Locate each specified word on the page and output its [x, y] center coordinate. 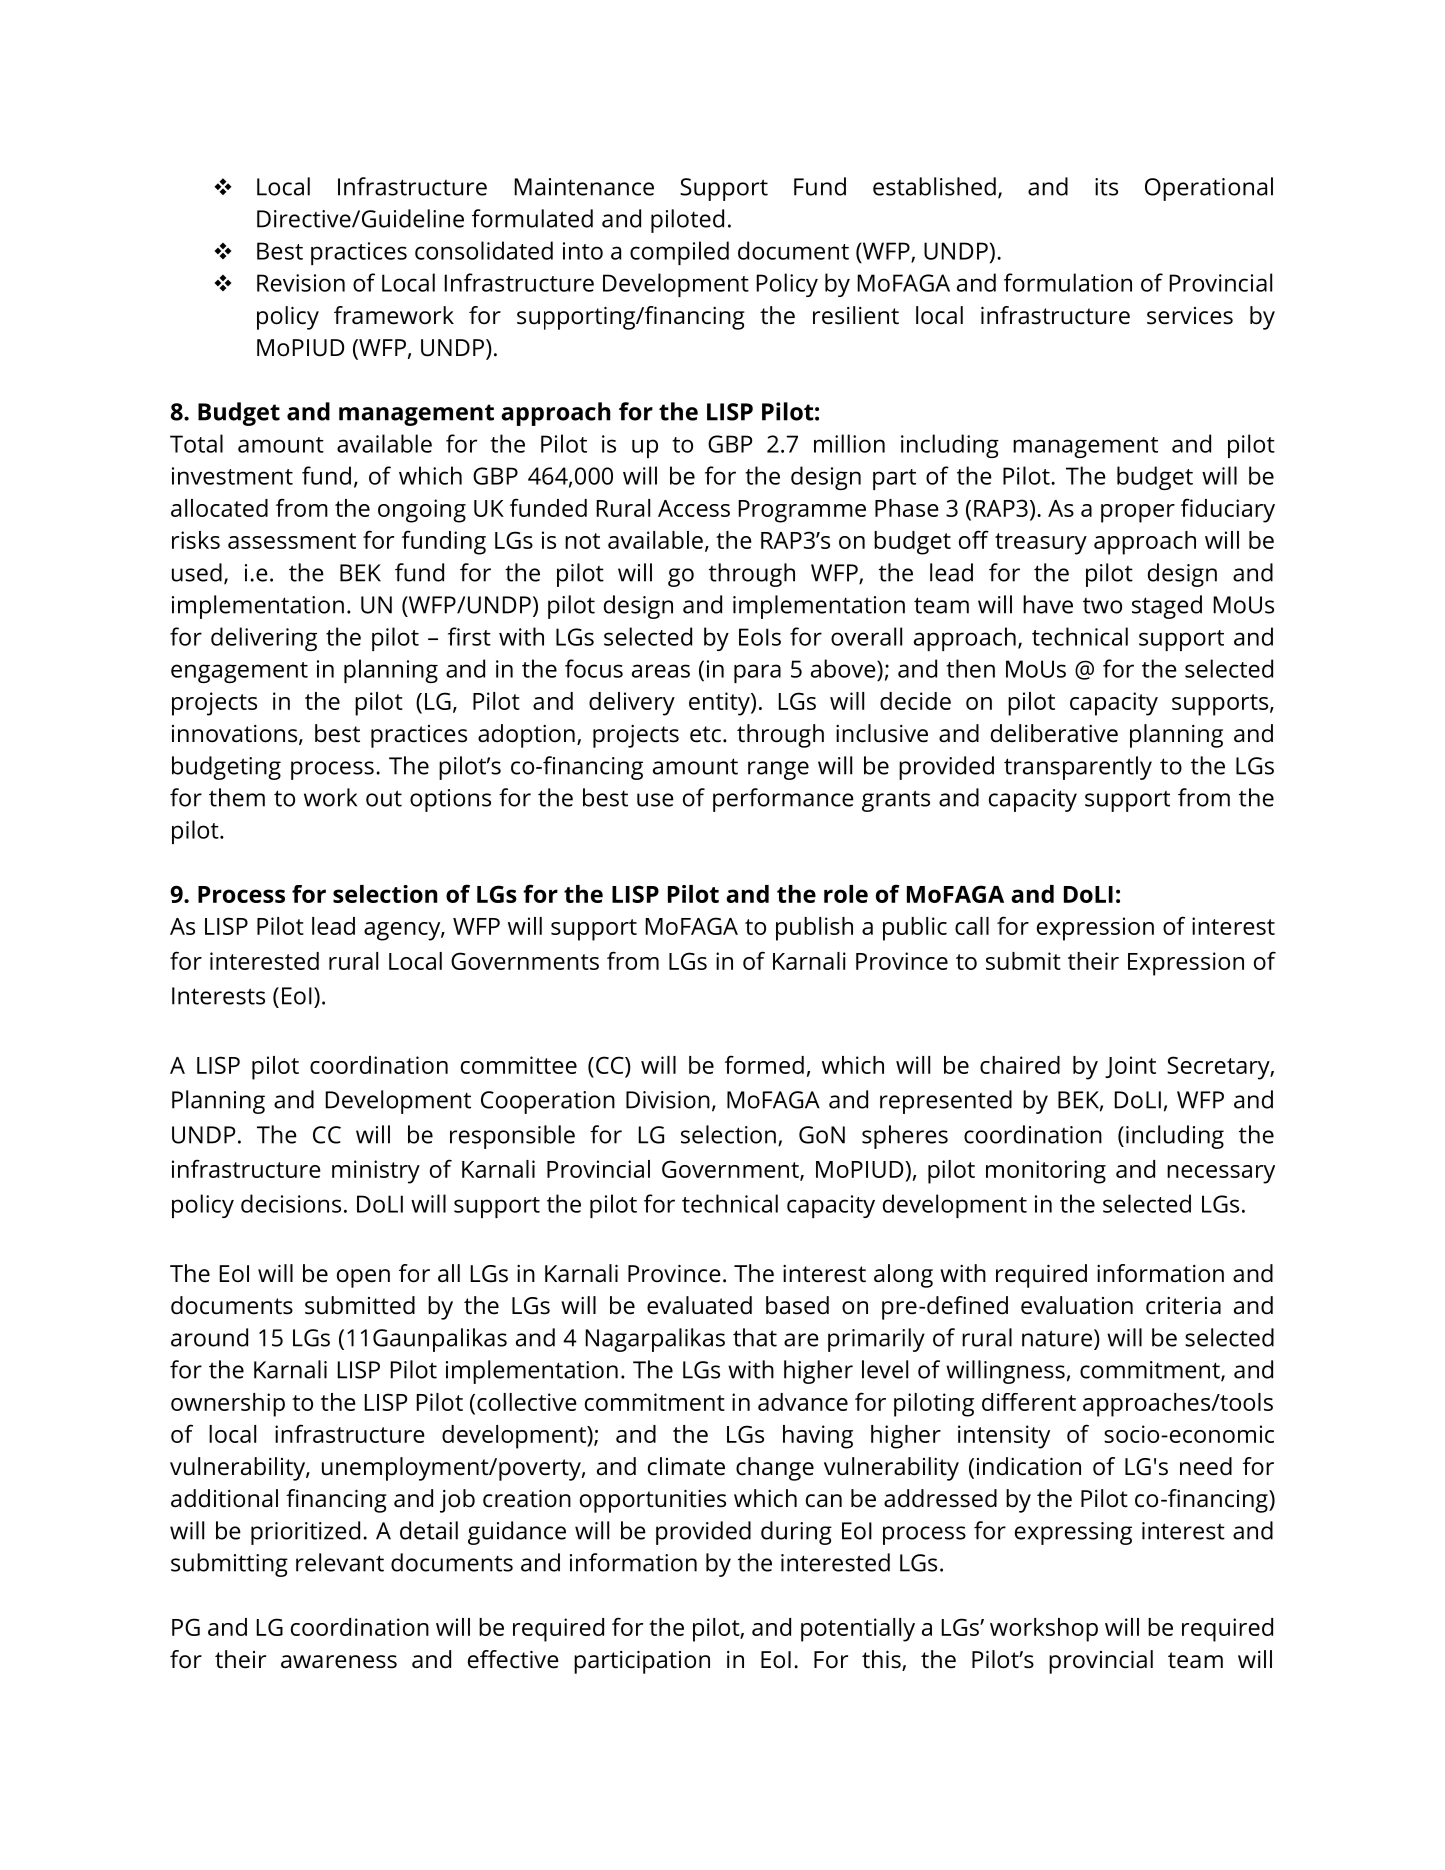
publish [814, 929]
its [1106, 187]
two [1102, 606]
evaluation [1077, 1305]
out [384, 798]
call [972, 926]
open [363, 1278]
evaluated [699, 1305]
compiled [679, 253]
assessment [292, 541]
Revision [301, 283]
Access [694, 508]
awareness [339, 1662]
